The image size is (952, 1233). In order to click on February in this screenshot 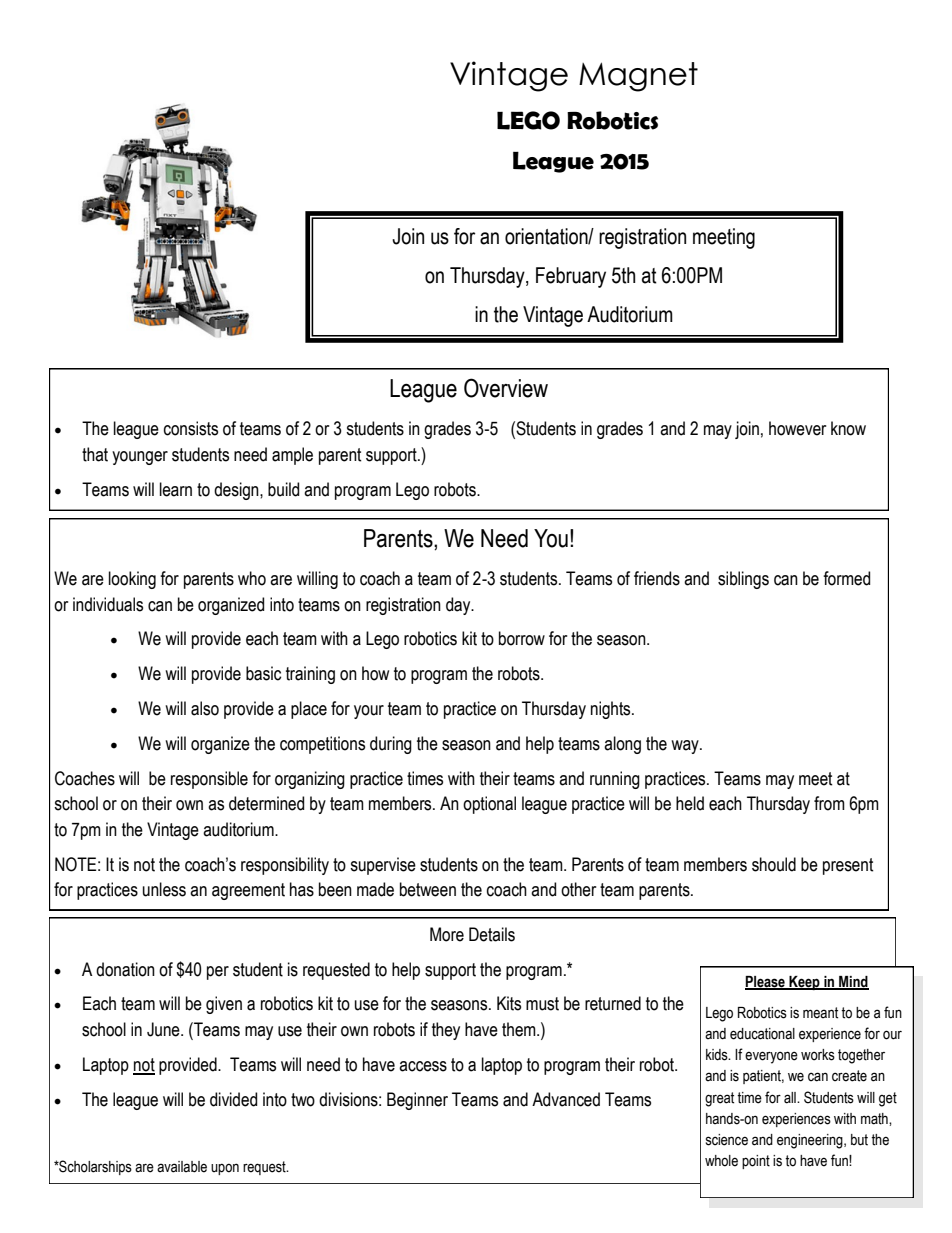, I will do `click(571, 277)`.
